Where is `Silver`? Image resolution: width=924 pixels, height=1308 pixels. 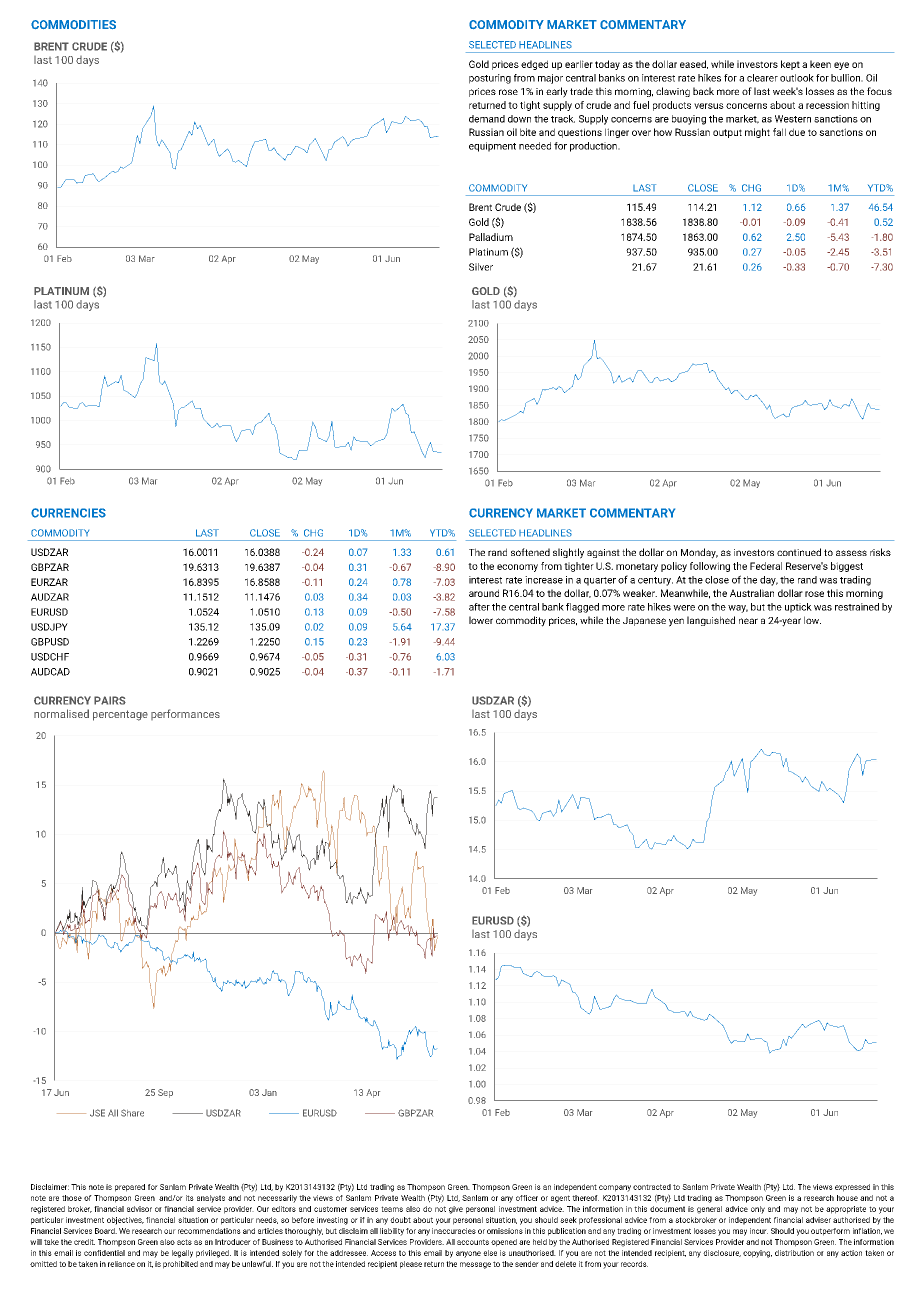
Silver is located at coordinates (481, 267).
